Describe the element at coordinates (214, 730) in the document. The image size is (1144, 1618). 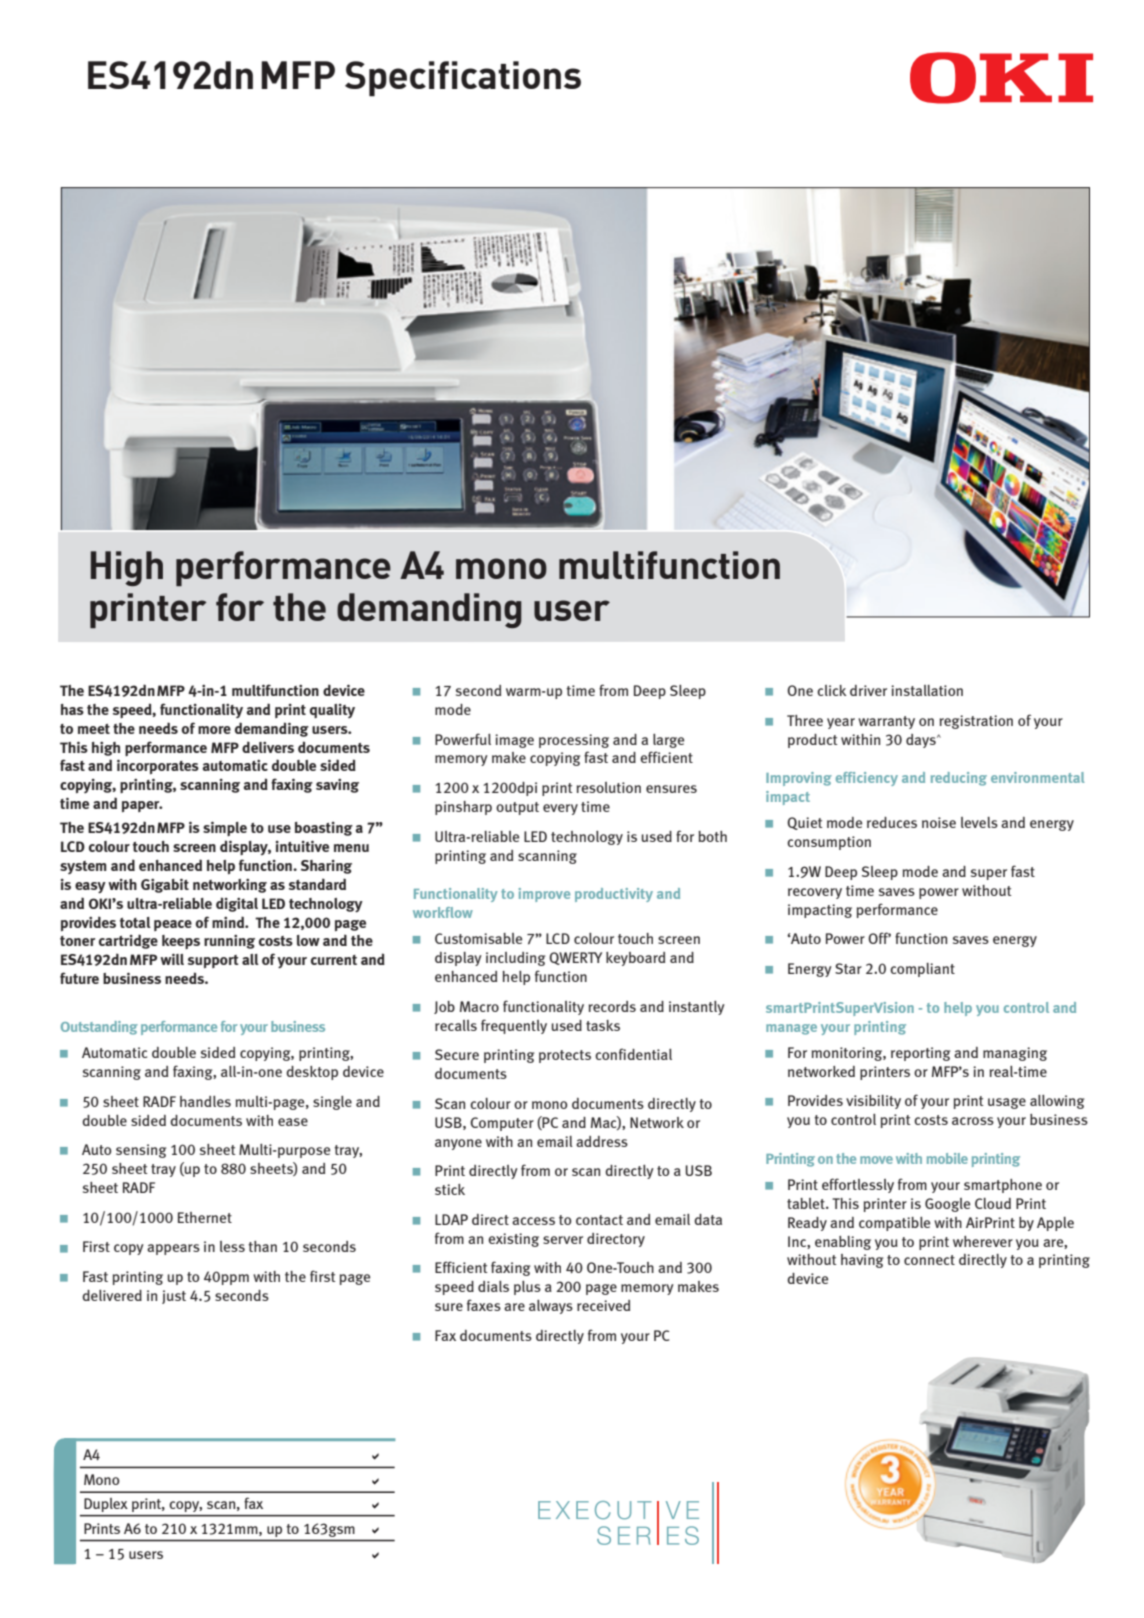
I see `more` at that location.
